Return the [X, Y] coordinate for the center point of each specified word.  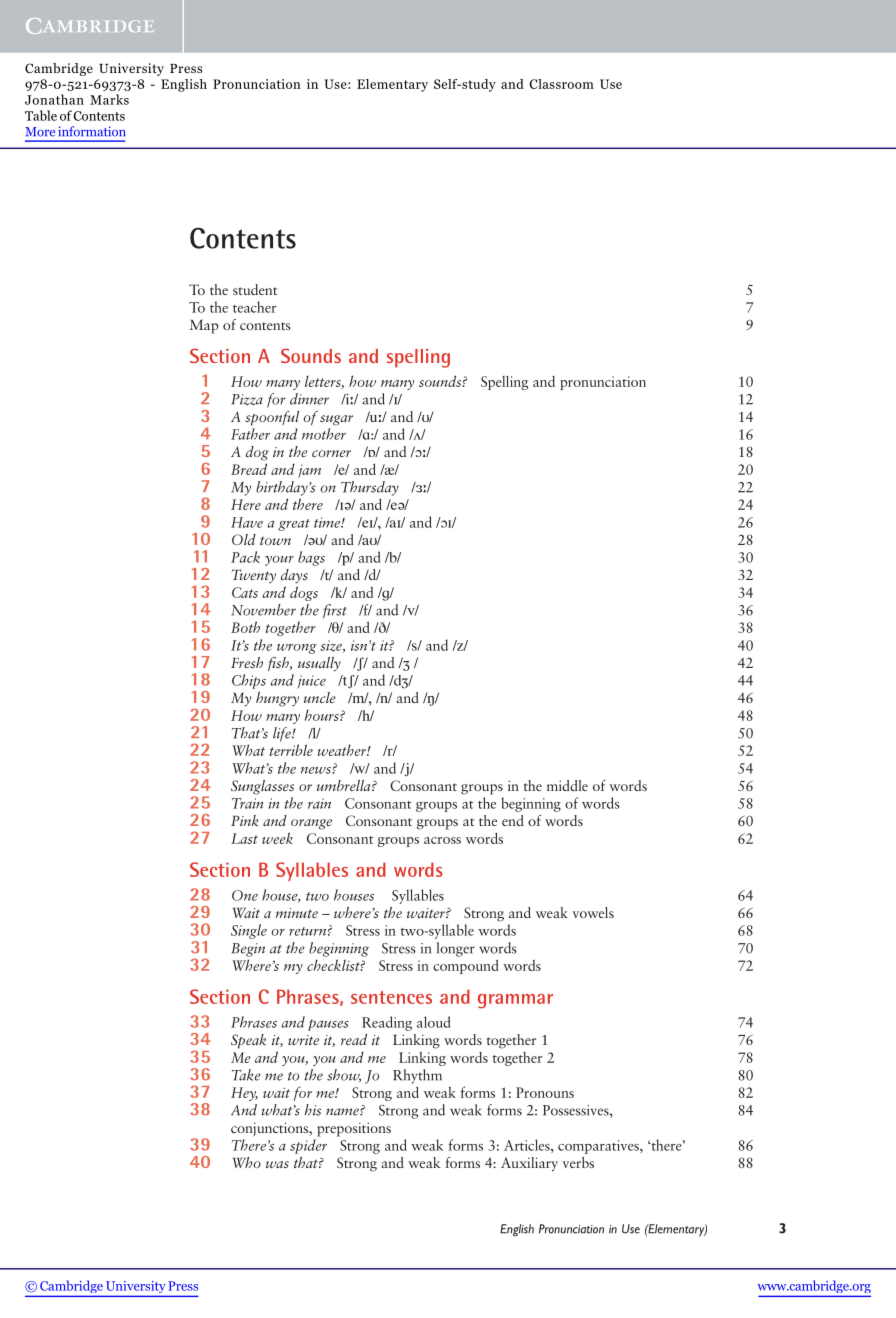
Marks [109, 99]
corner [331, 453]
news [317, 770]
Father [250, 434]
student [255, 289]
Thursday [370, 488]
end [513, 820]
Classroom [561, 84]
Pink [244, 820]
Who [247, 1162]
